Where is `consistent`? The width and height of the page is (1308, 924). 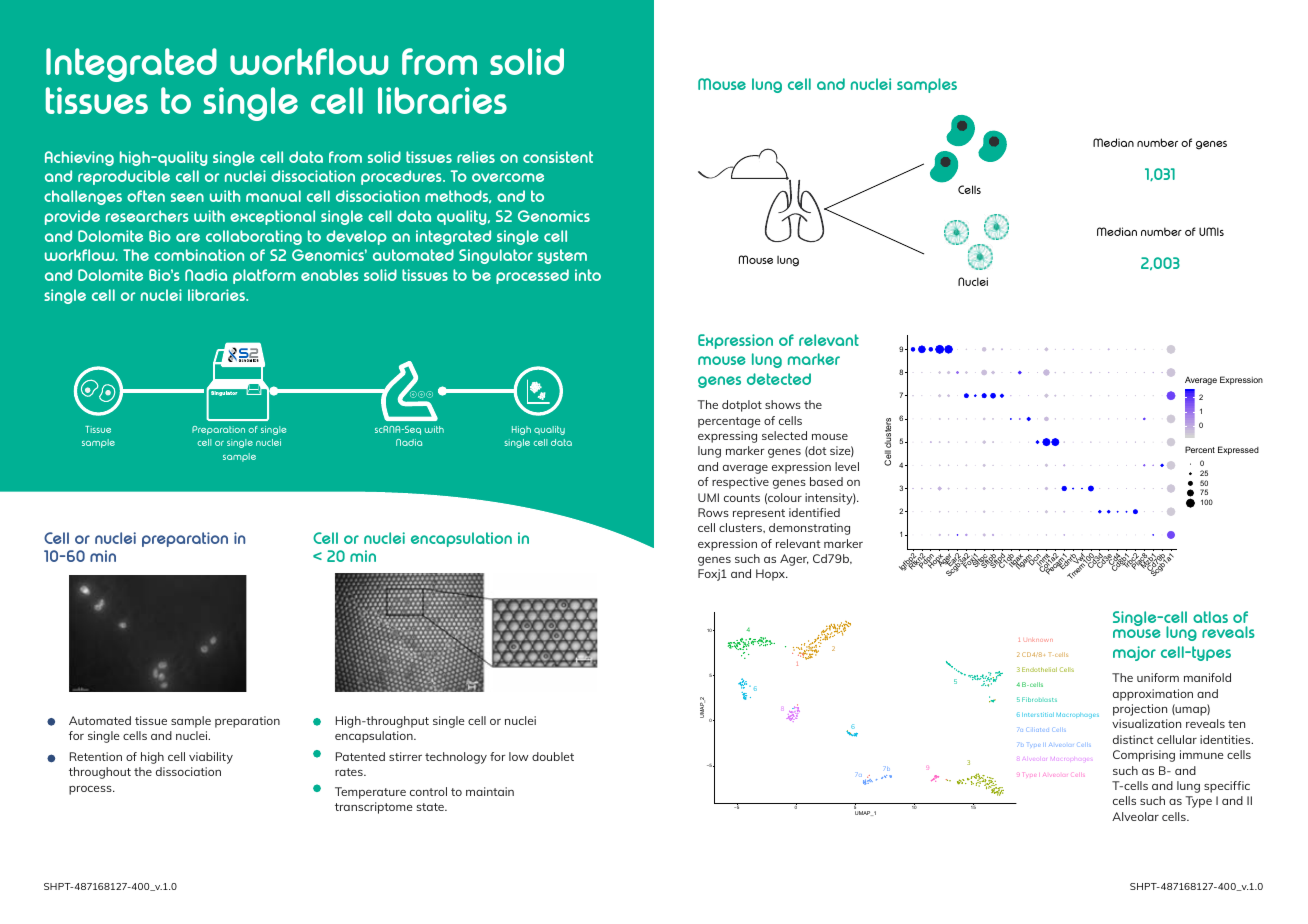 consistent is located at coordinates (558, 157).
